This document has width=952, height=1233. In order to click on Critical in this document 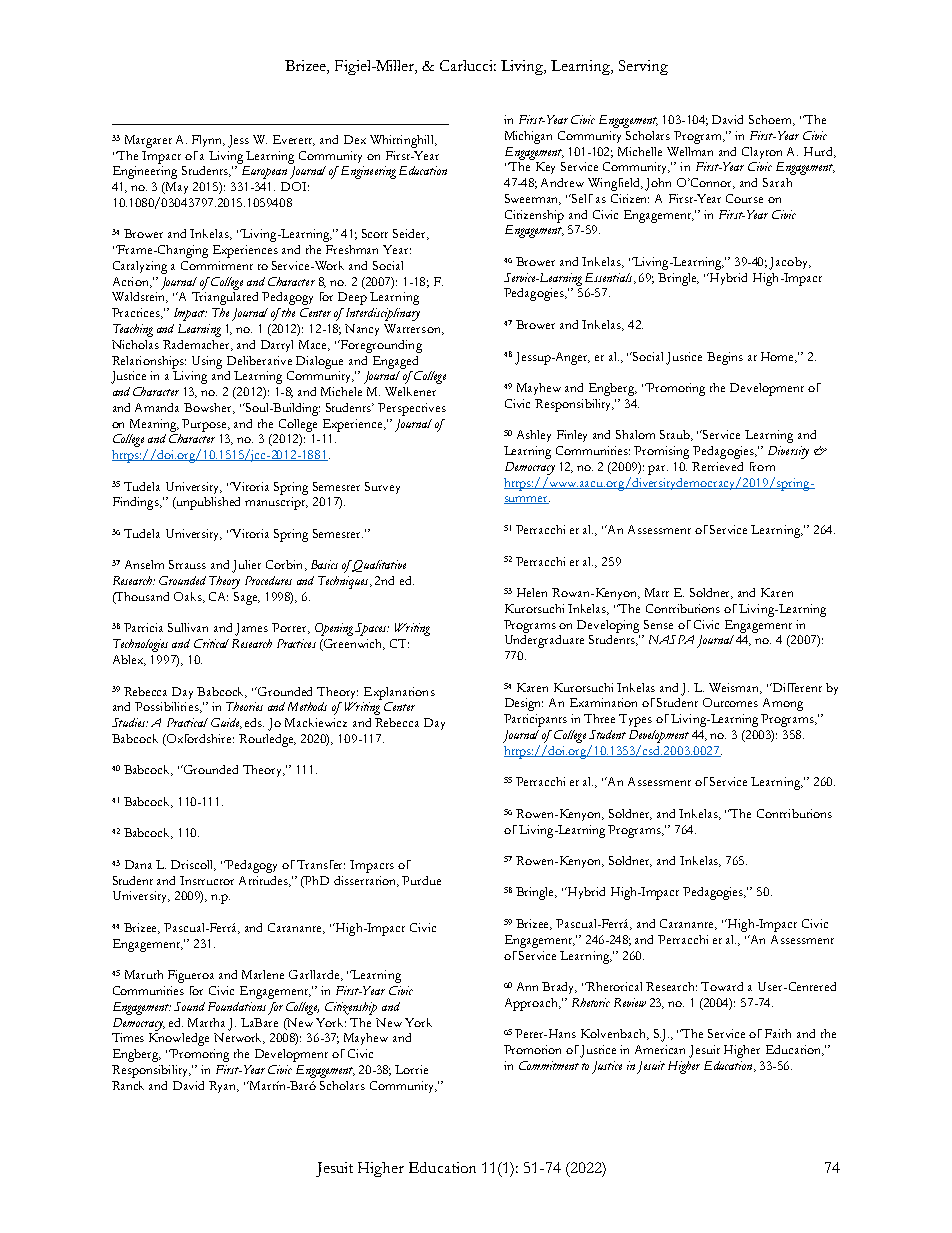, I will do `click(211, 643)`.
